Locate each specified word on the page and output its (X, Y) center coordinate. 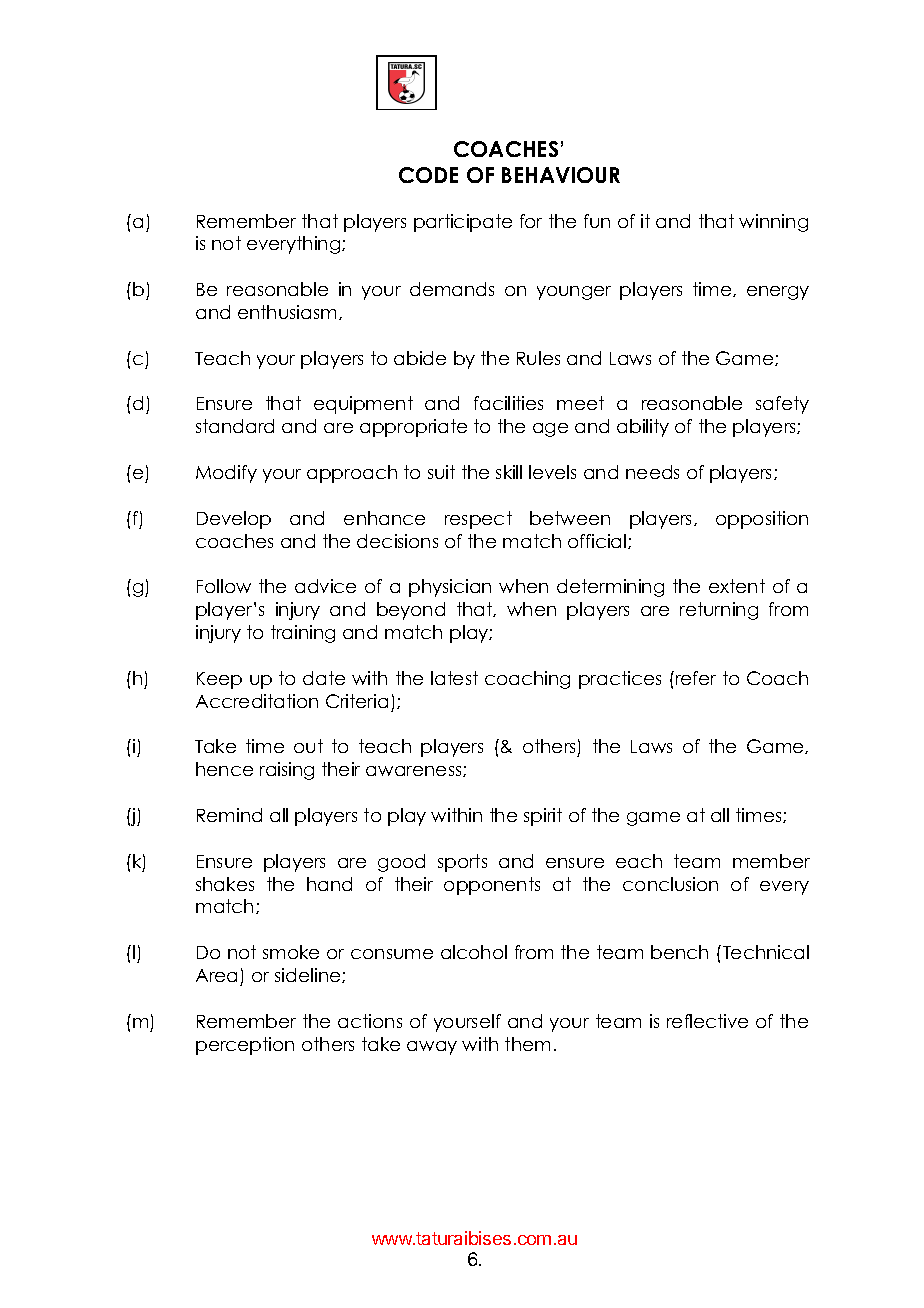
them (527, 1044)
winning (773, 223)
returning (719, 611)
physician (450, 588)
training (303, 634)
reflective (707, 1021)
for (531, 221)
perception (245, 1046)
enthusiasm (287, 312)
